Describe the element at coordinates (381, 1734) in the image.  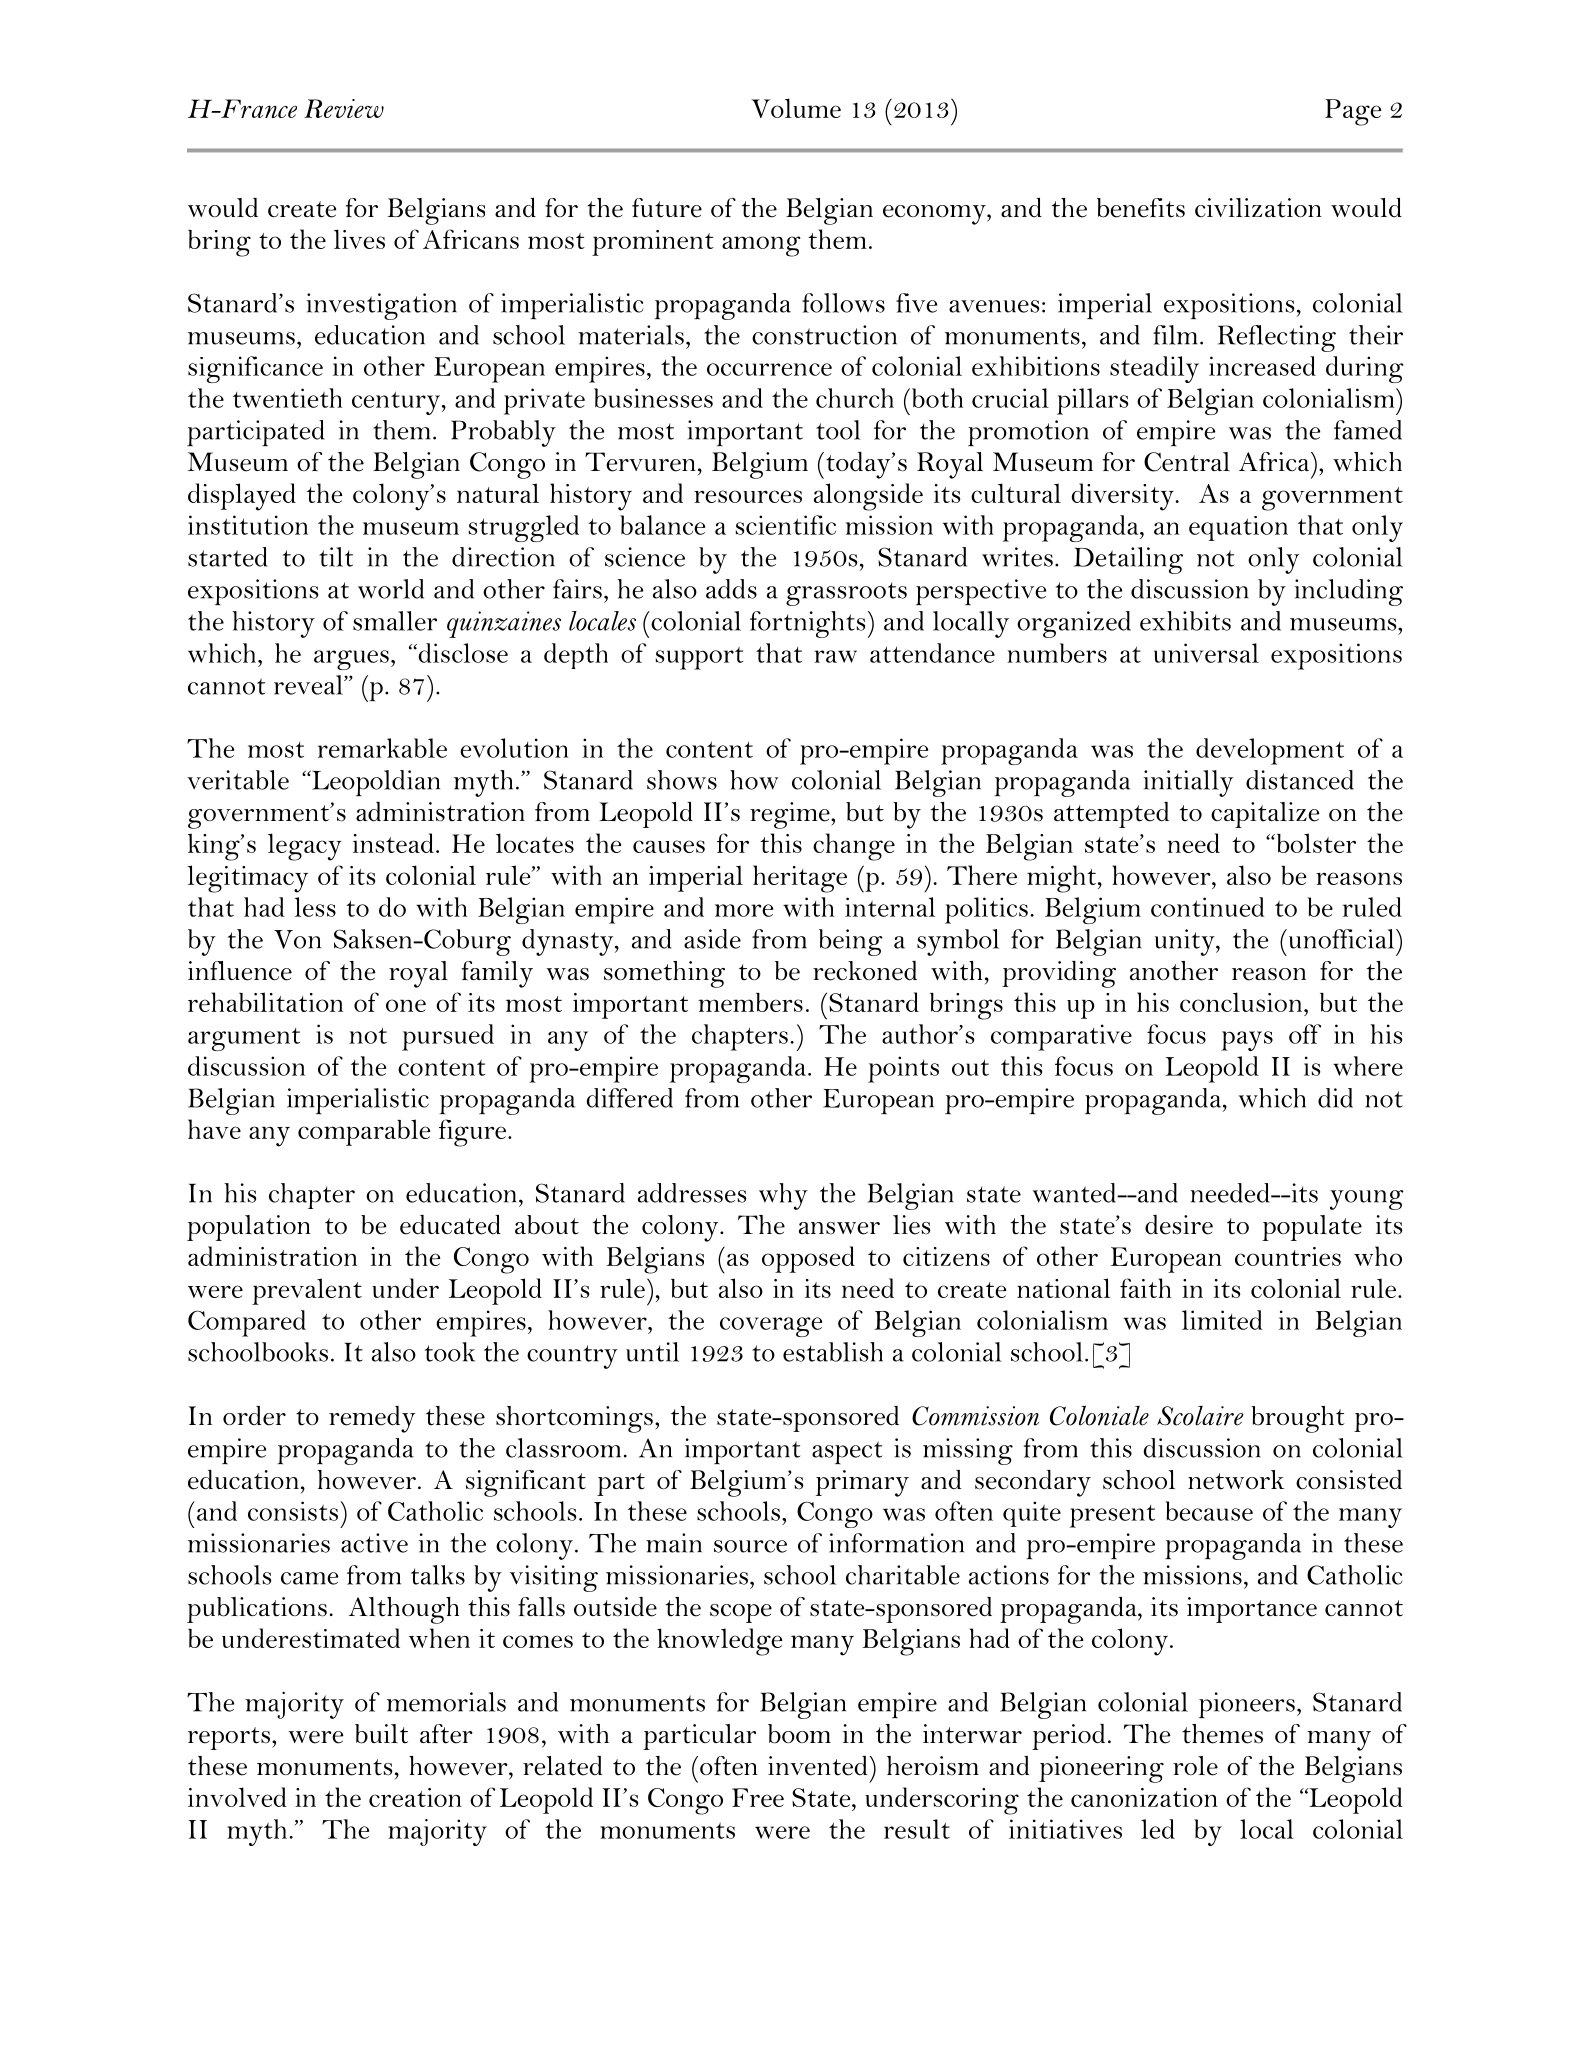
I see `built` at that location.
